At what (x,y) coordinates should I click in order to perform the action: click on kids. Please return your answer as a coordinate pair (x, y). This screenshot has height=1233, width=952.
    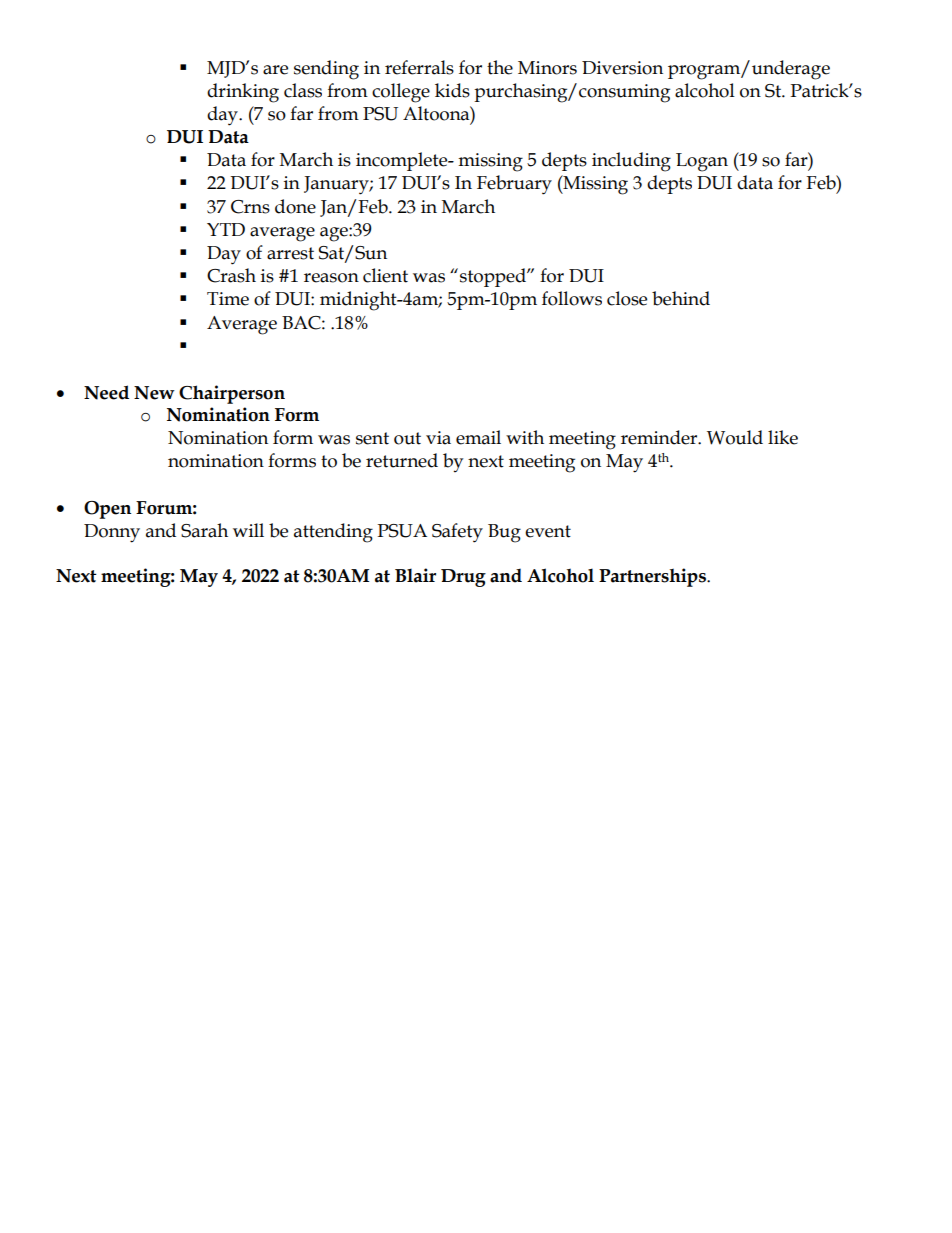
    Looking at the image, I should click on (452, 90).
